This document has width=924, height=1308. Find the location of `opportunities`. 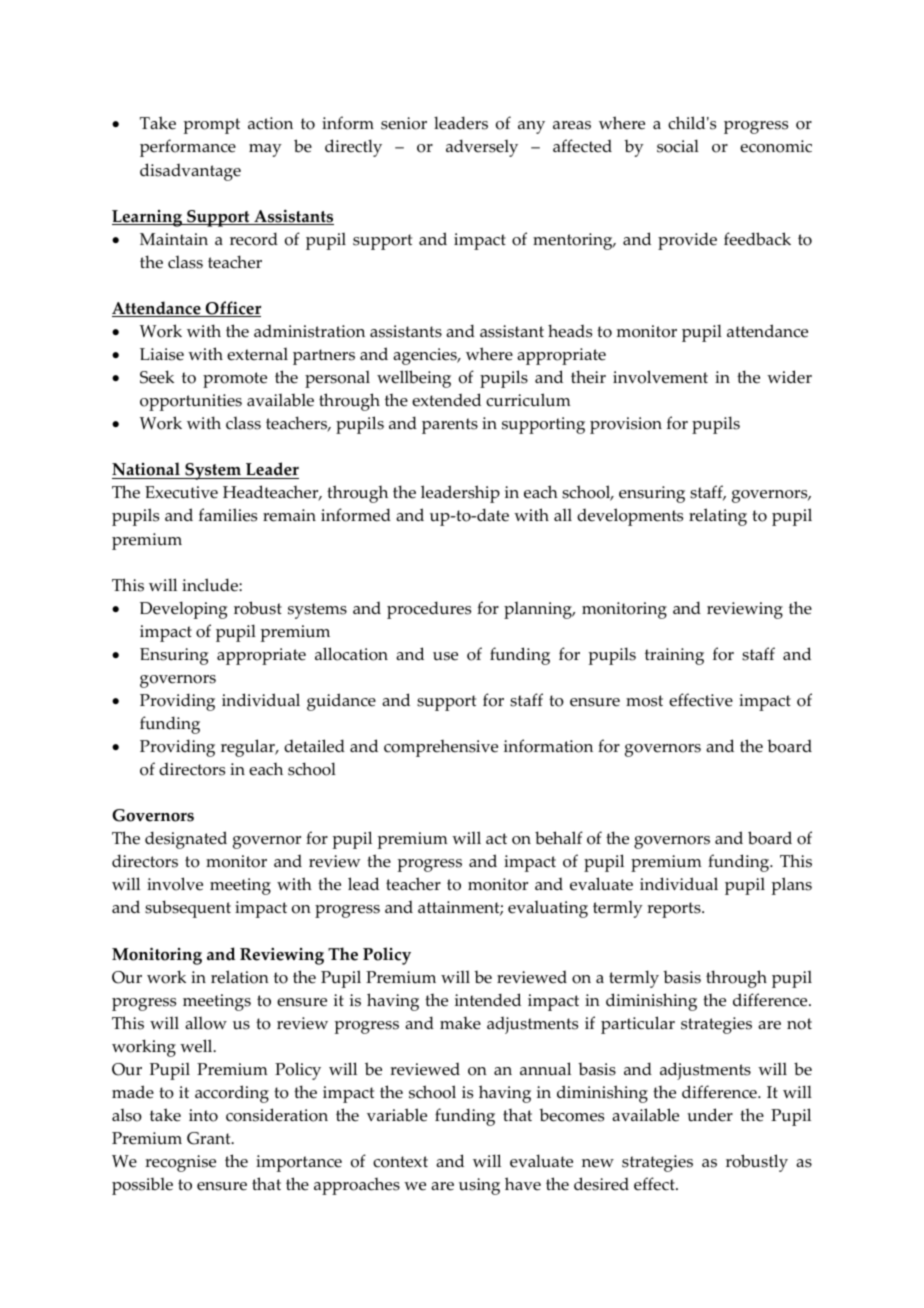

opportunities is located at coordinates (191, 402).
